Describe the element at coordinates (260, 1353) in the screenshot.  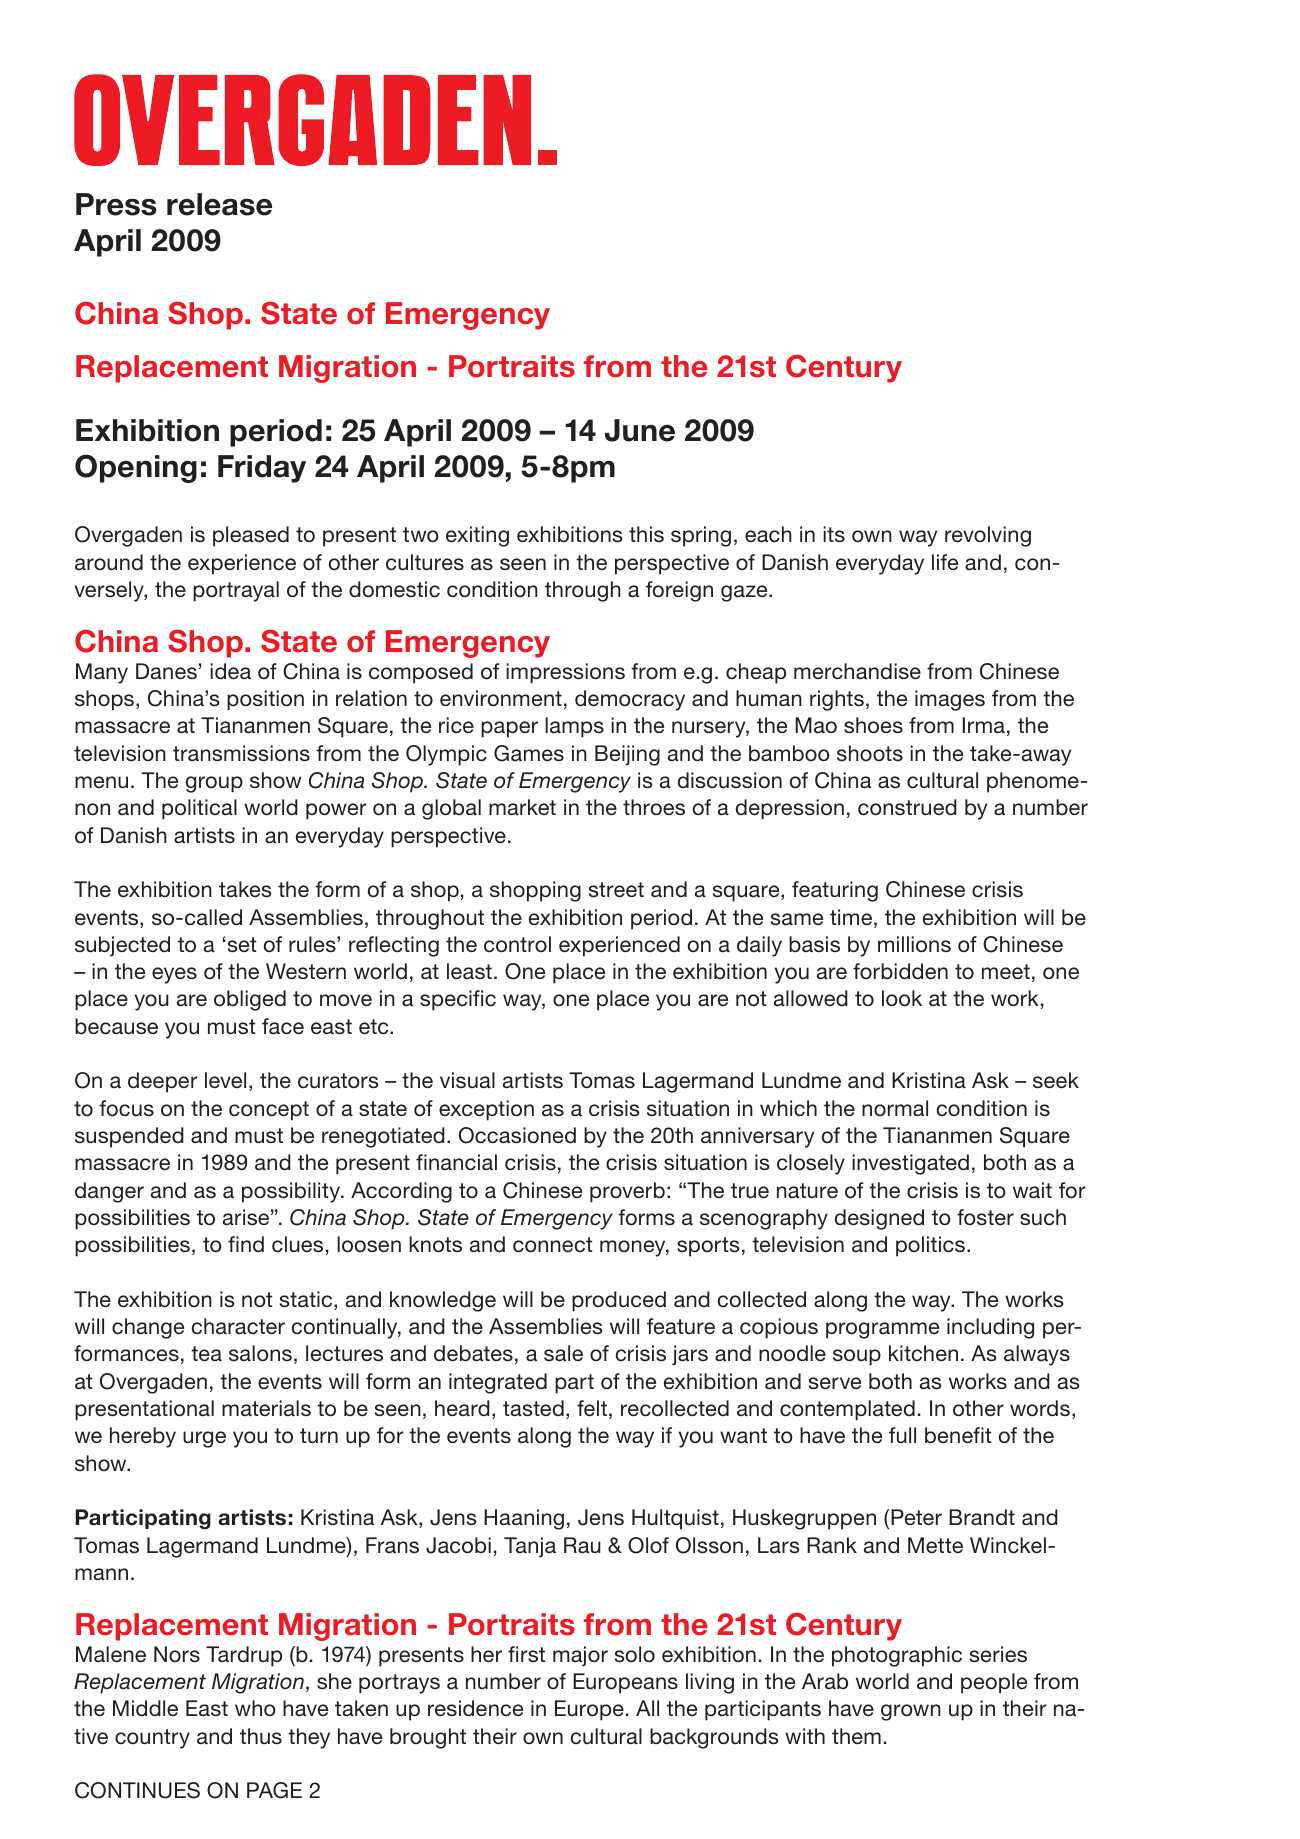
I see `salons` at that location.
